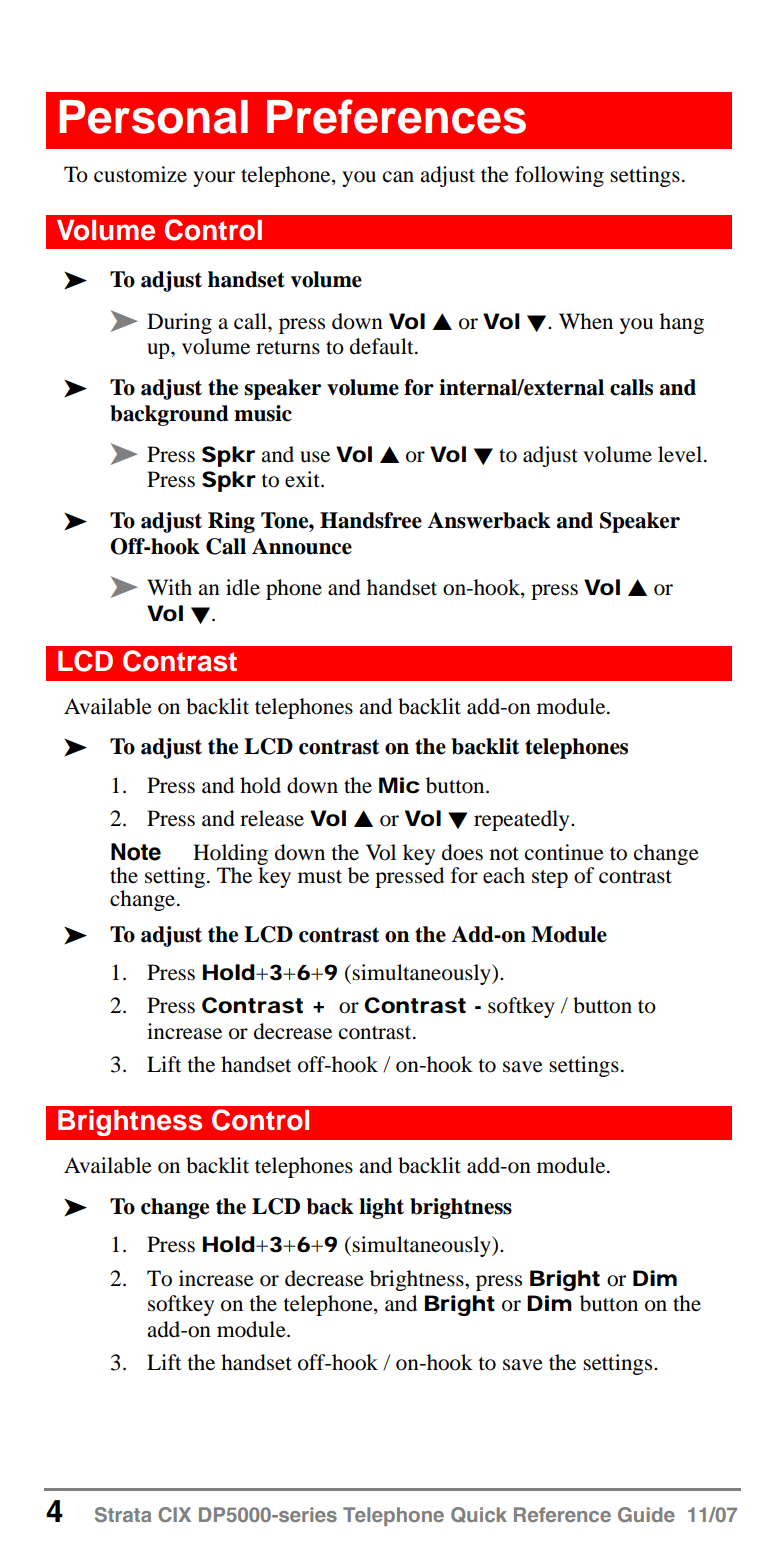 This page has width=784, height=1568. What do you see at coordinates (320, 877) in the page?
I see `must` at bounding box center [320, 877].
